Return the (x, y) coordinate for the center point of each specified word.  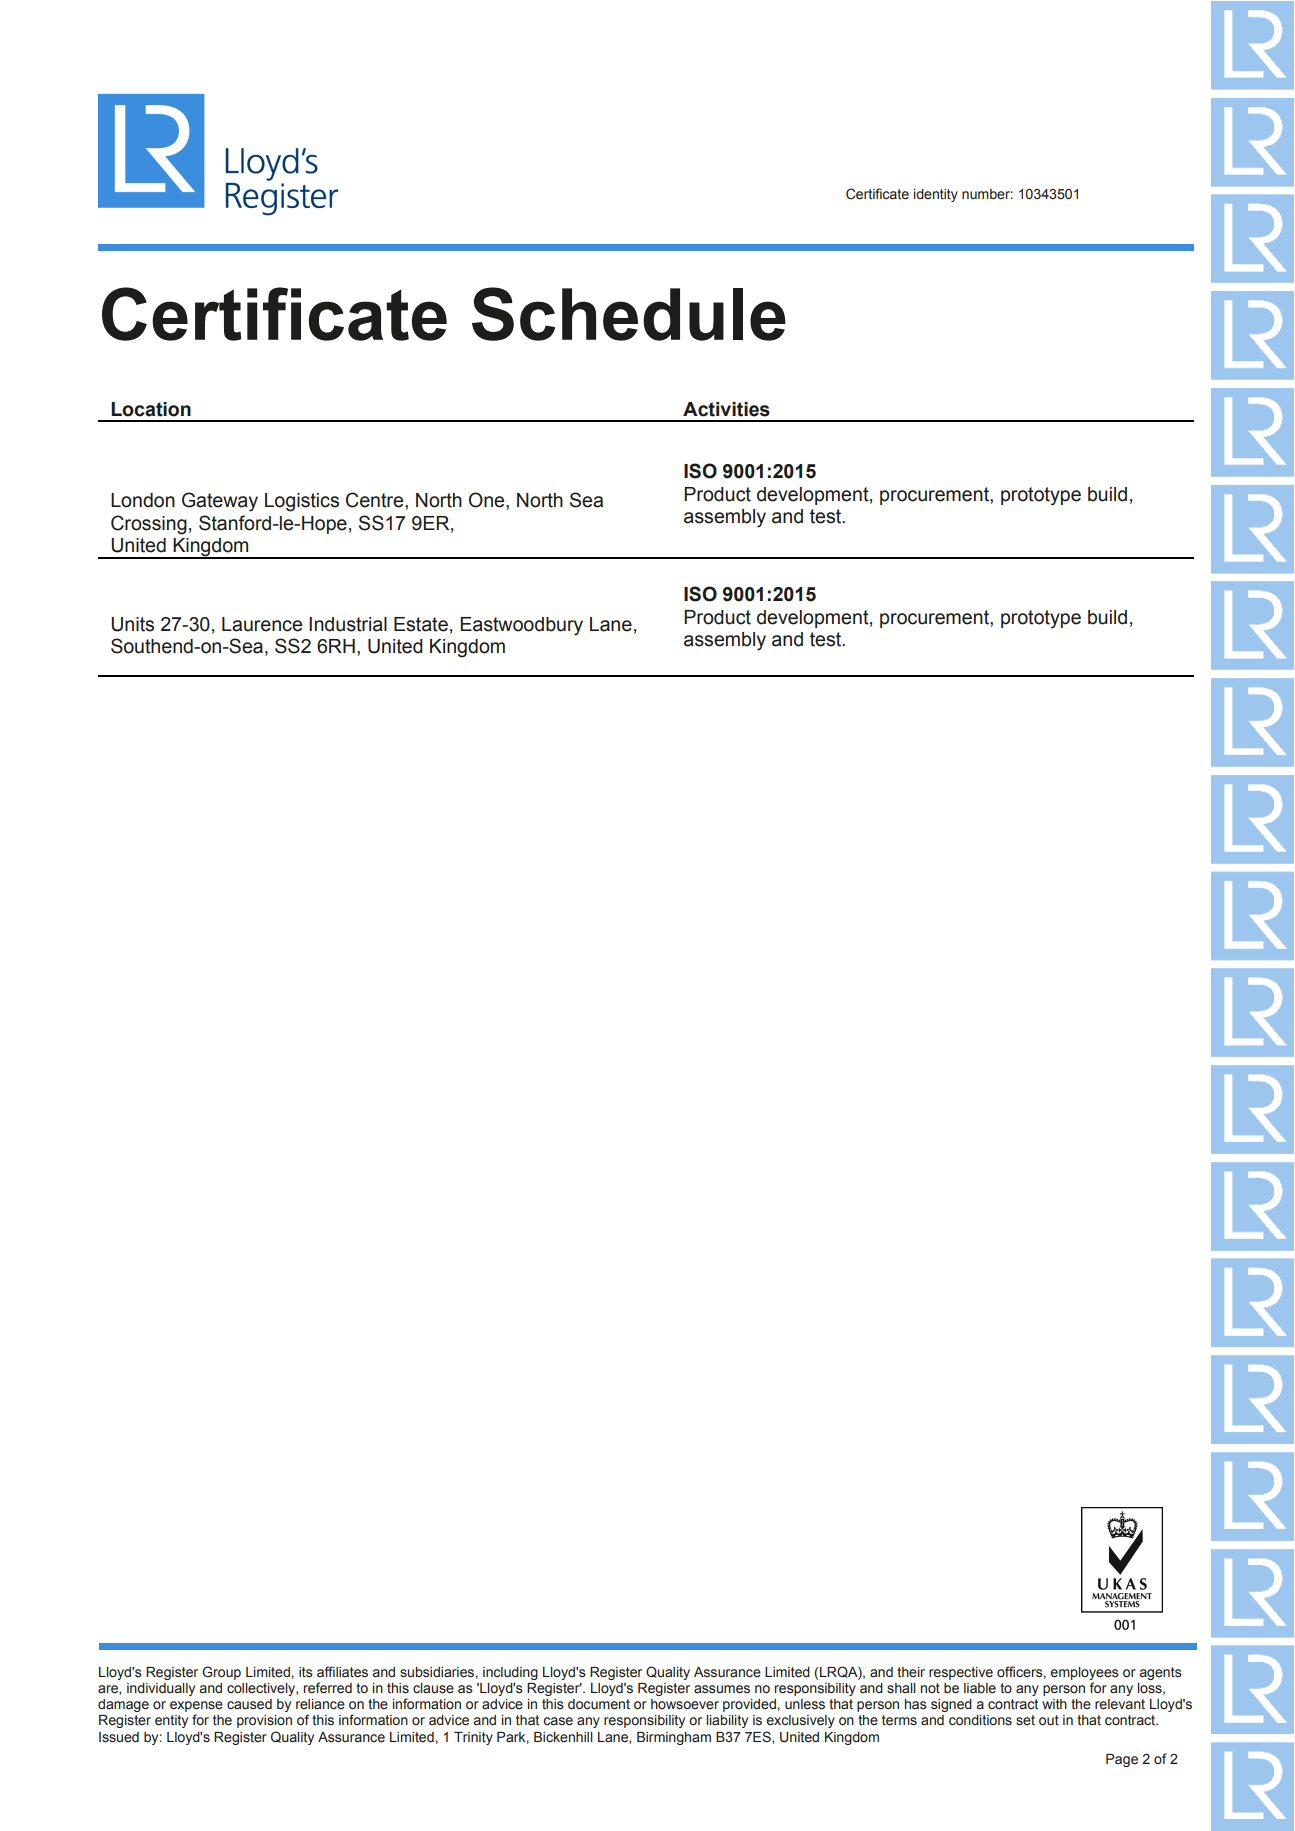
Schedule (629, 314)
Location (151, 409)
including (510, 1673)
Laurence (262, 624)
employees (1084, 1673)
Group (221, 1673)
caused (249, 1704)
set (1025, 1720)
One (488, 500)
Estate (421, 624)
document (599, 1704)
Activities (726, 409)
